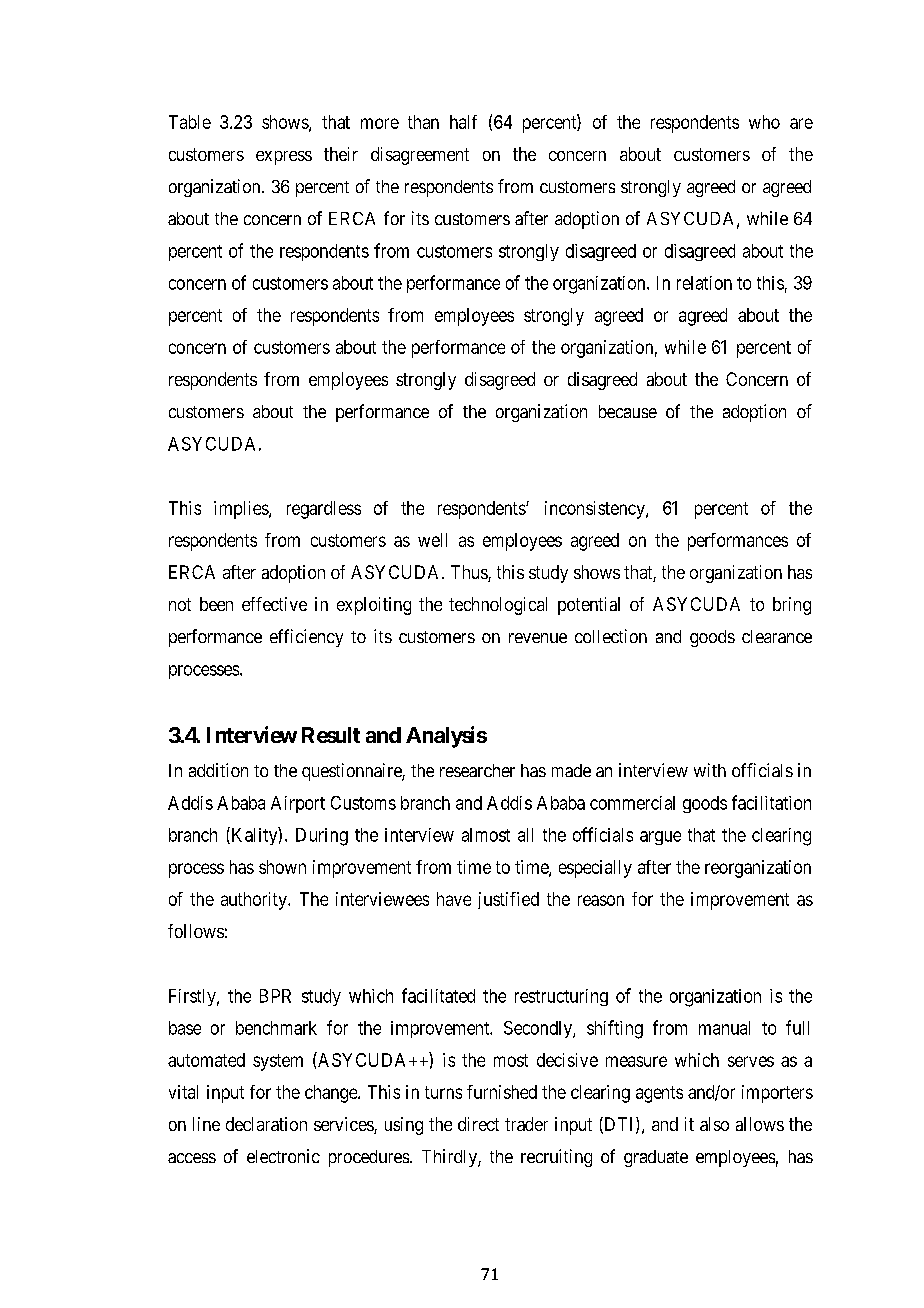 This screenshot has width=924, height=1308. I want to click on justified, so click(508, 900).
